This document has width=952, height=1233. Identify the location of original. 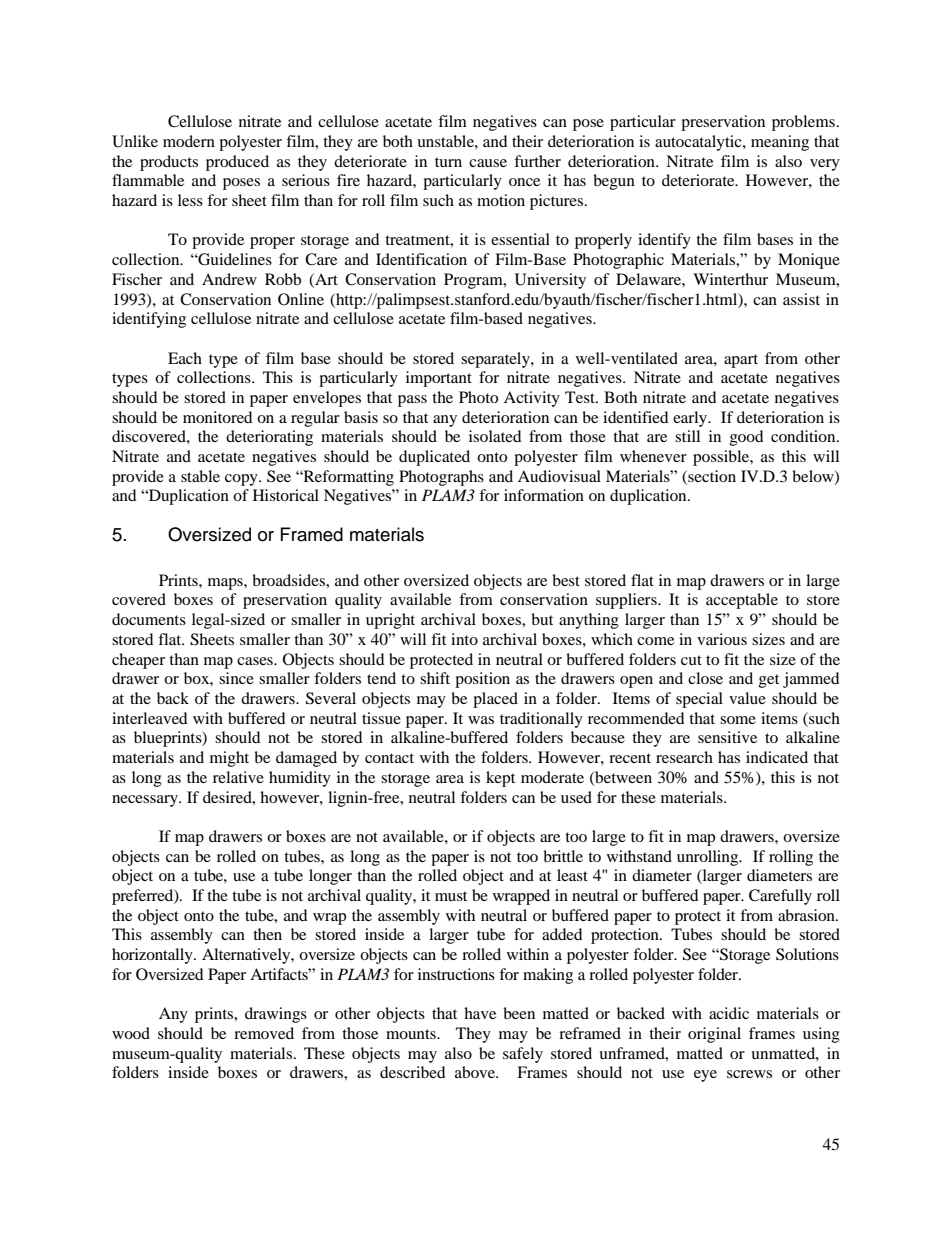
(714, 1035).
